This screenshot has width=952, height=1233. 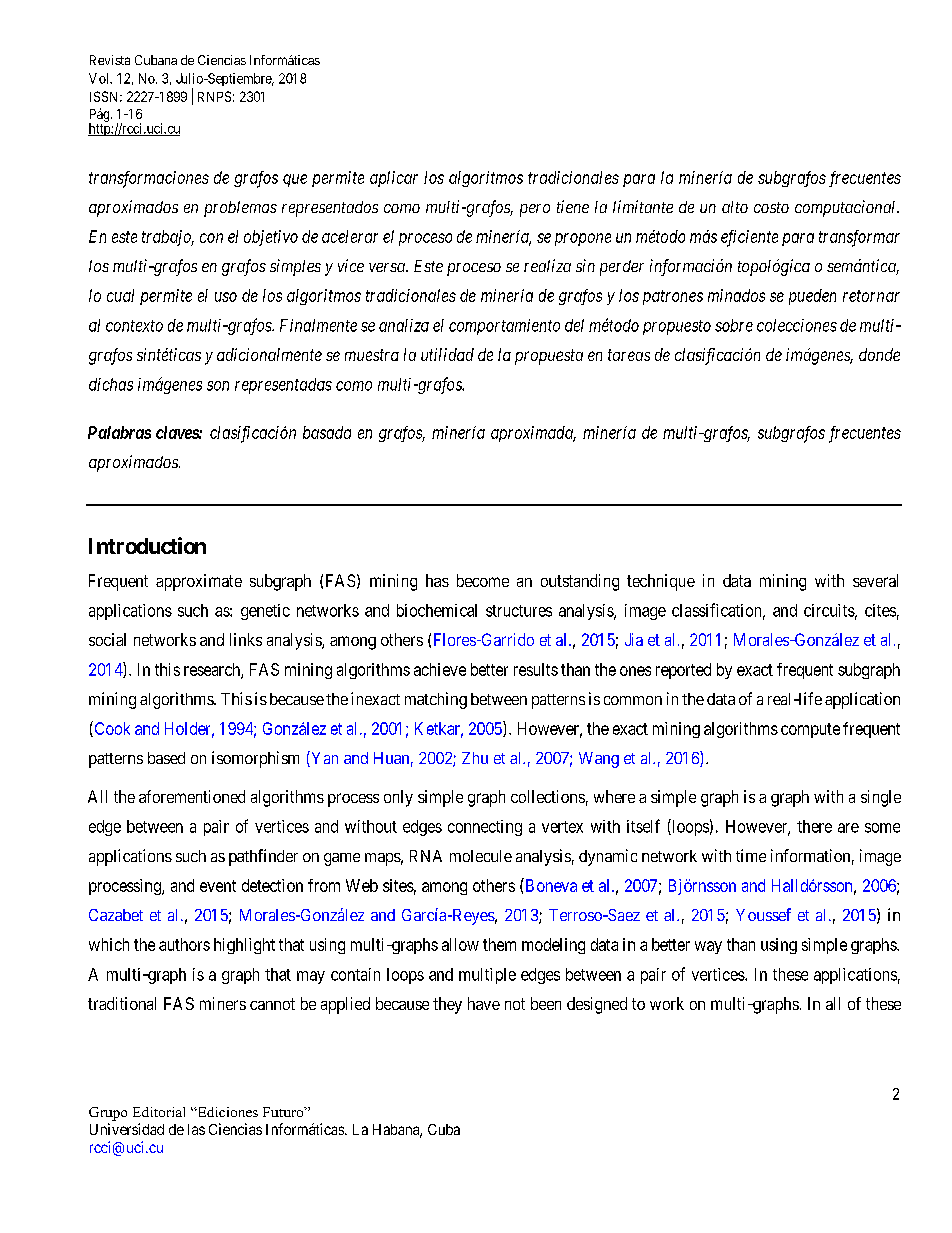 What do you see at coordinates (166, 758) in the screenshot?
I see `based` at bounding box center [166, 758].
